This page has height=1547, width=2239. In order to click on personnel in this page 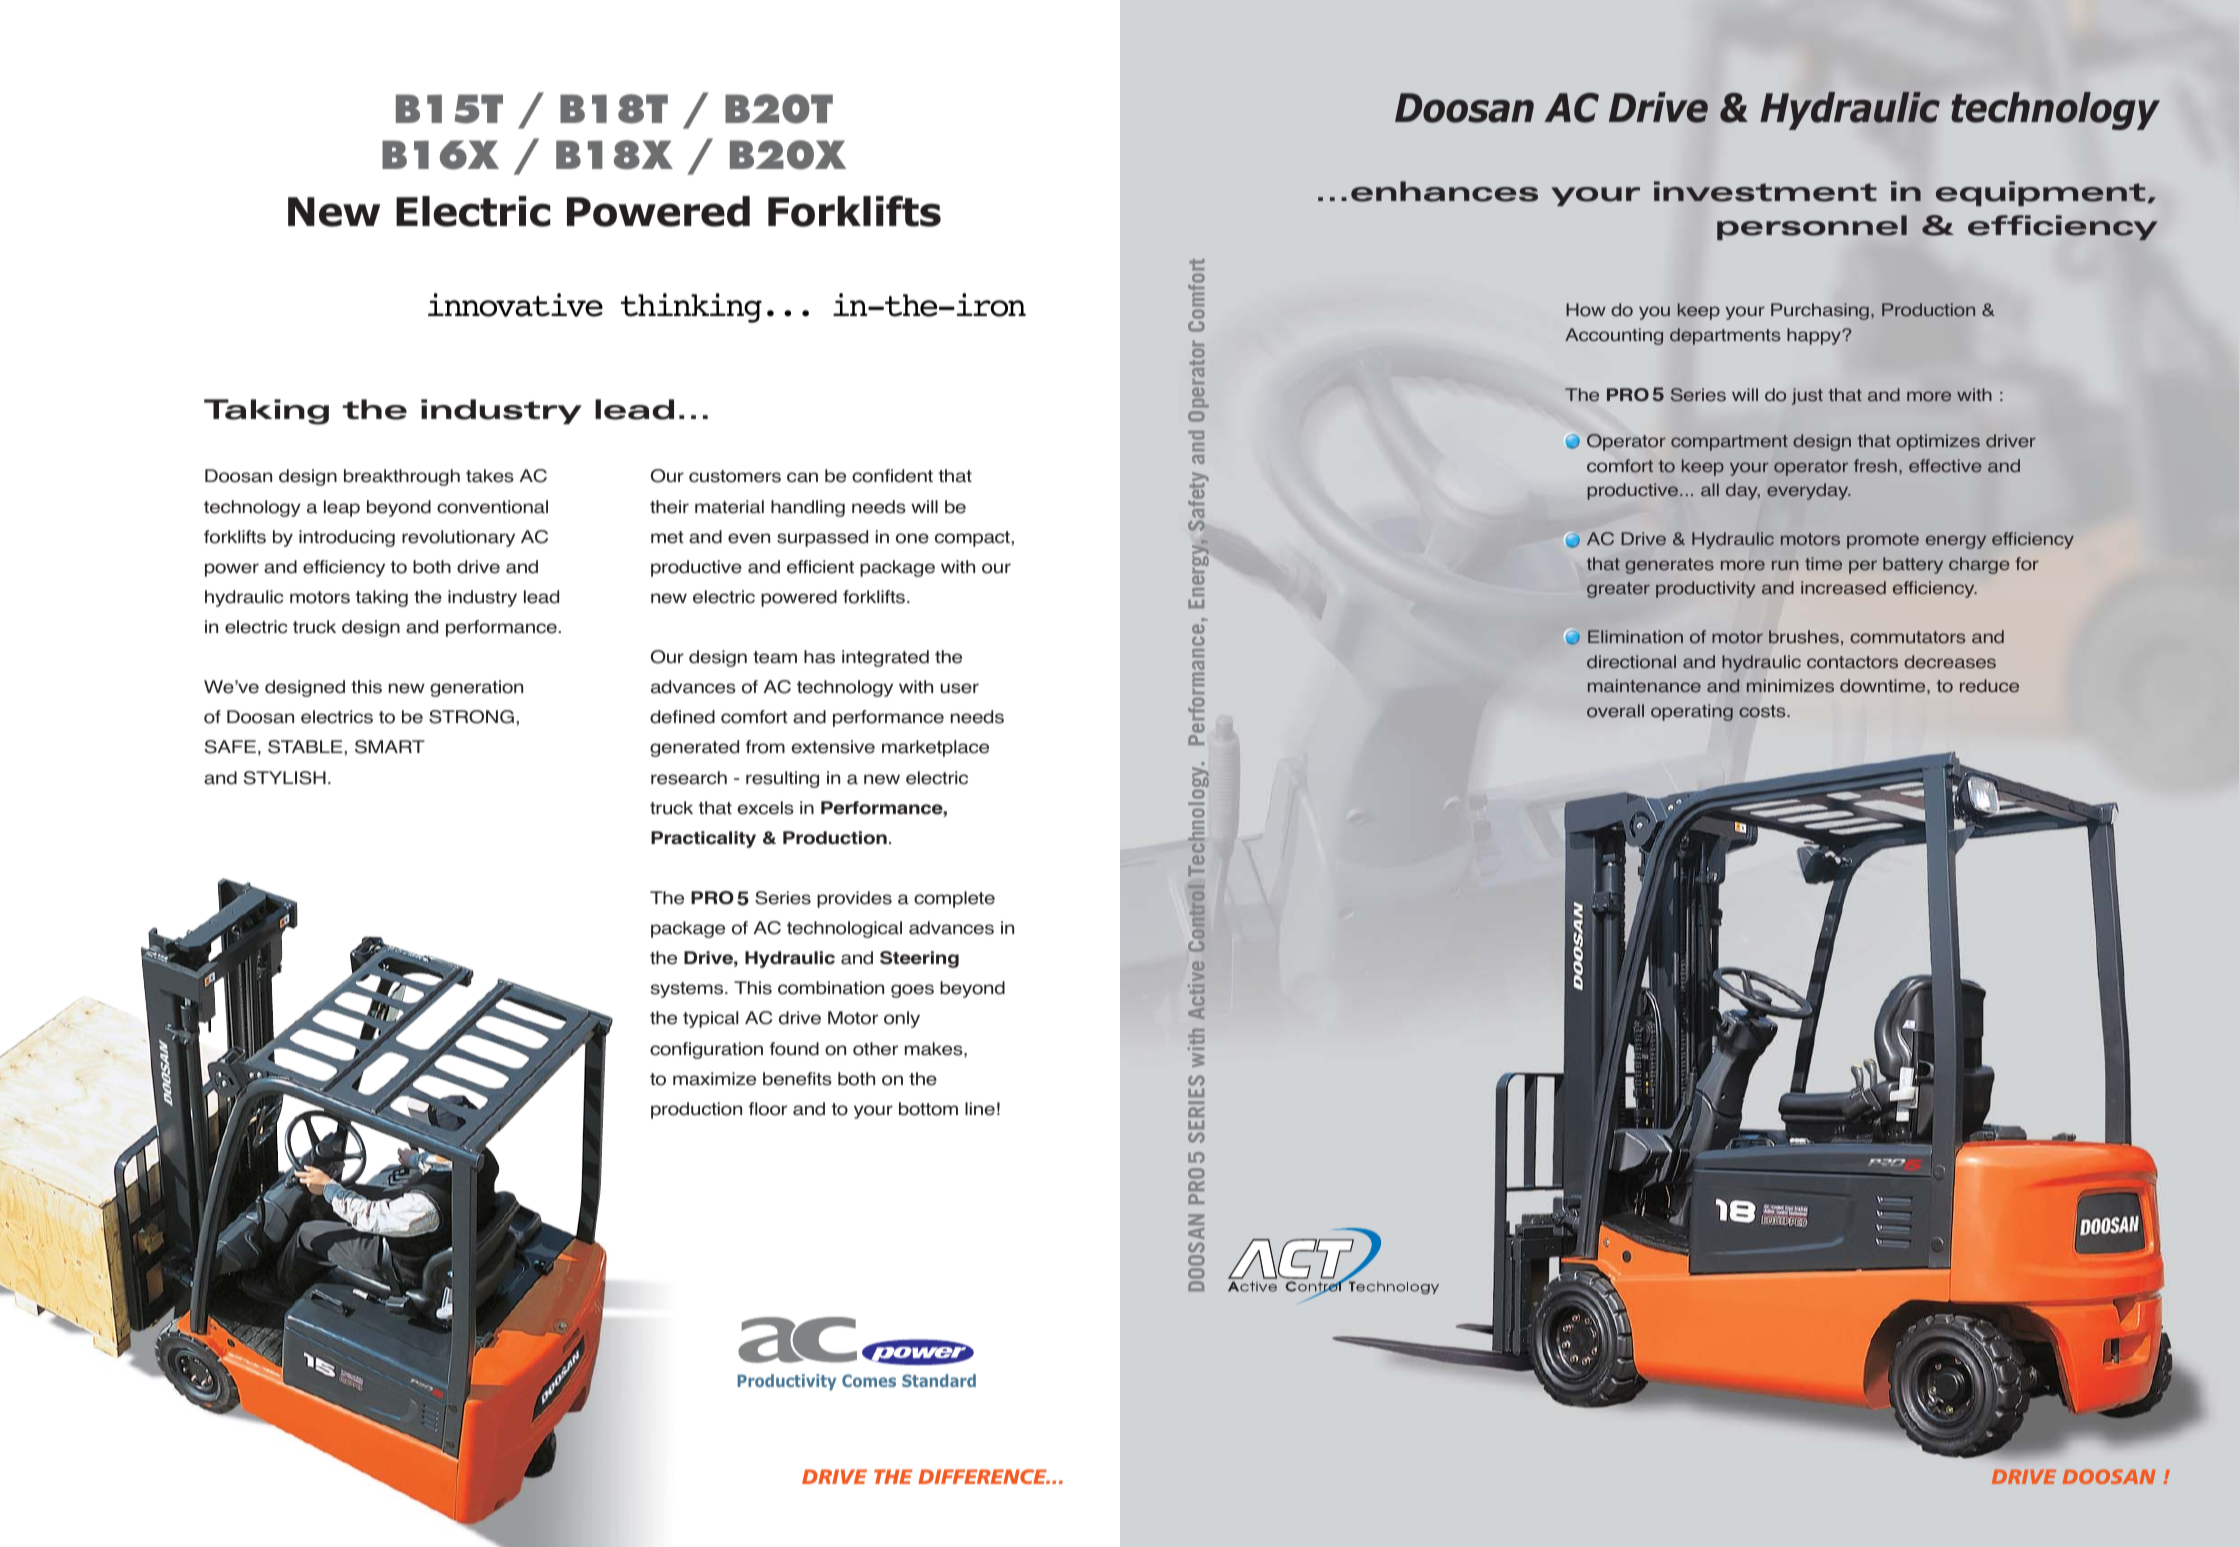, I will do `click(1812, 227)`.
